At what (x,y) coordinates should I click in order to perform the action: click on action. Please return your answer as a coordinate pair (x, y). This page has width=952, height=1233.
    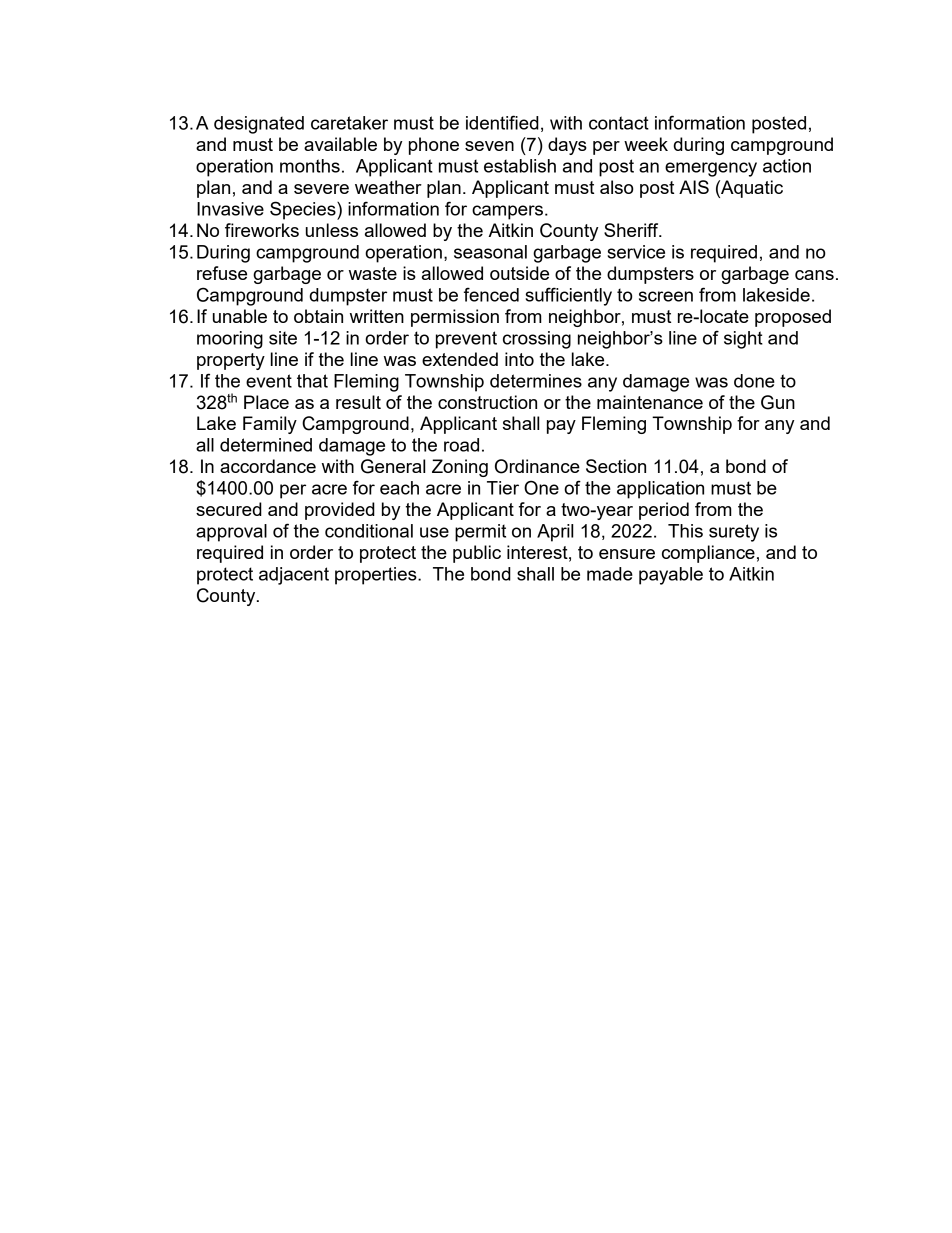
    Looking at the image, I should click on (787, 166).
